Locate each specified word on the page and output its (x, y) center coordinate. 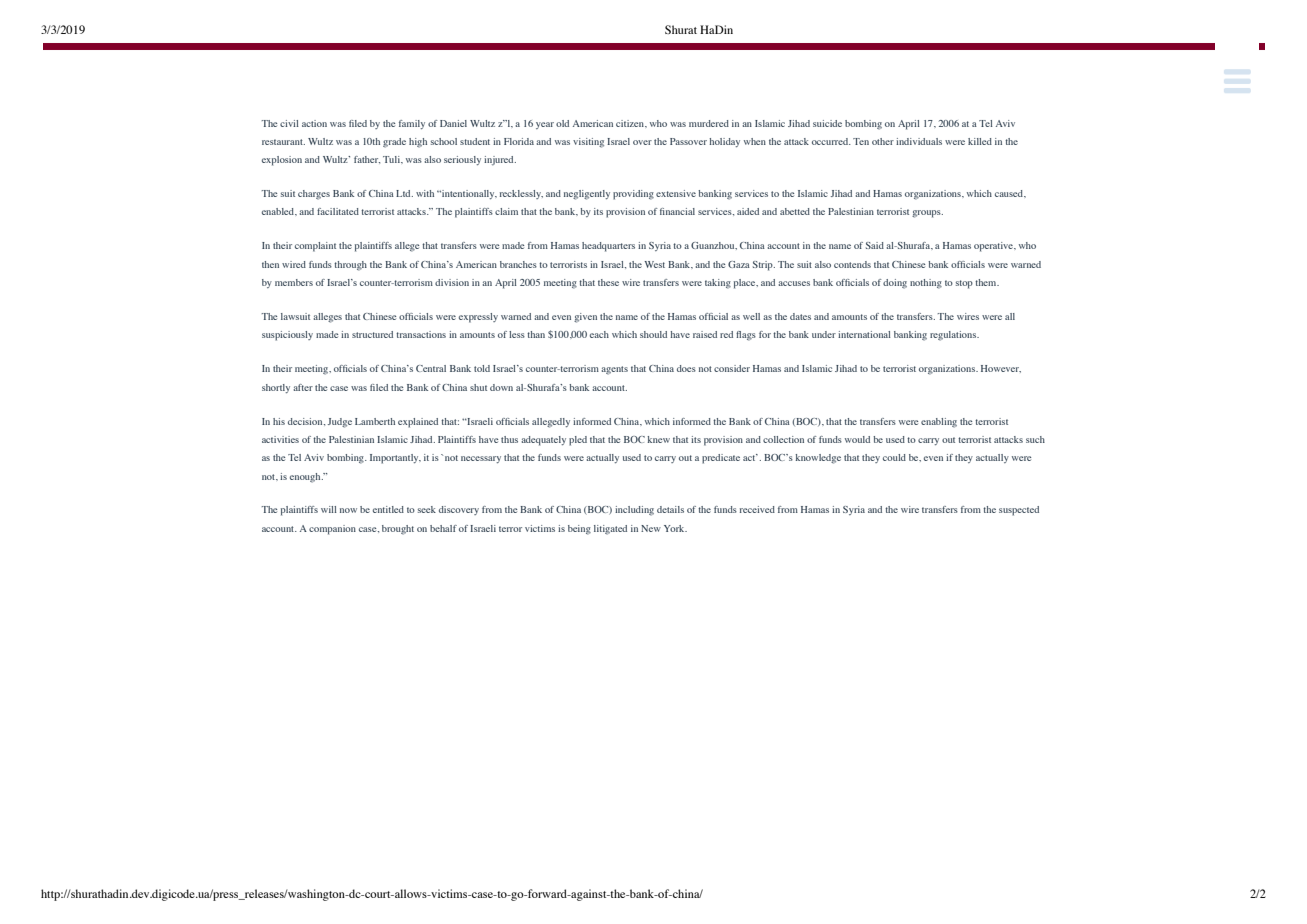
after (303, 387)
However (1001, 369)
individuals (919, 141)
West (654, 264)
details (670, 509)
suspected (1019, 511)
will (329, 509)
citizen (631, 123)
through (350, 266)
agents (614, 370)
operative (994, 247)
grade (394, 143)
